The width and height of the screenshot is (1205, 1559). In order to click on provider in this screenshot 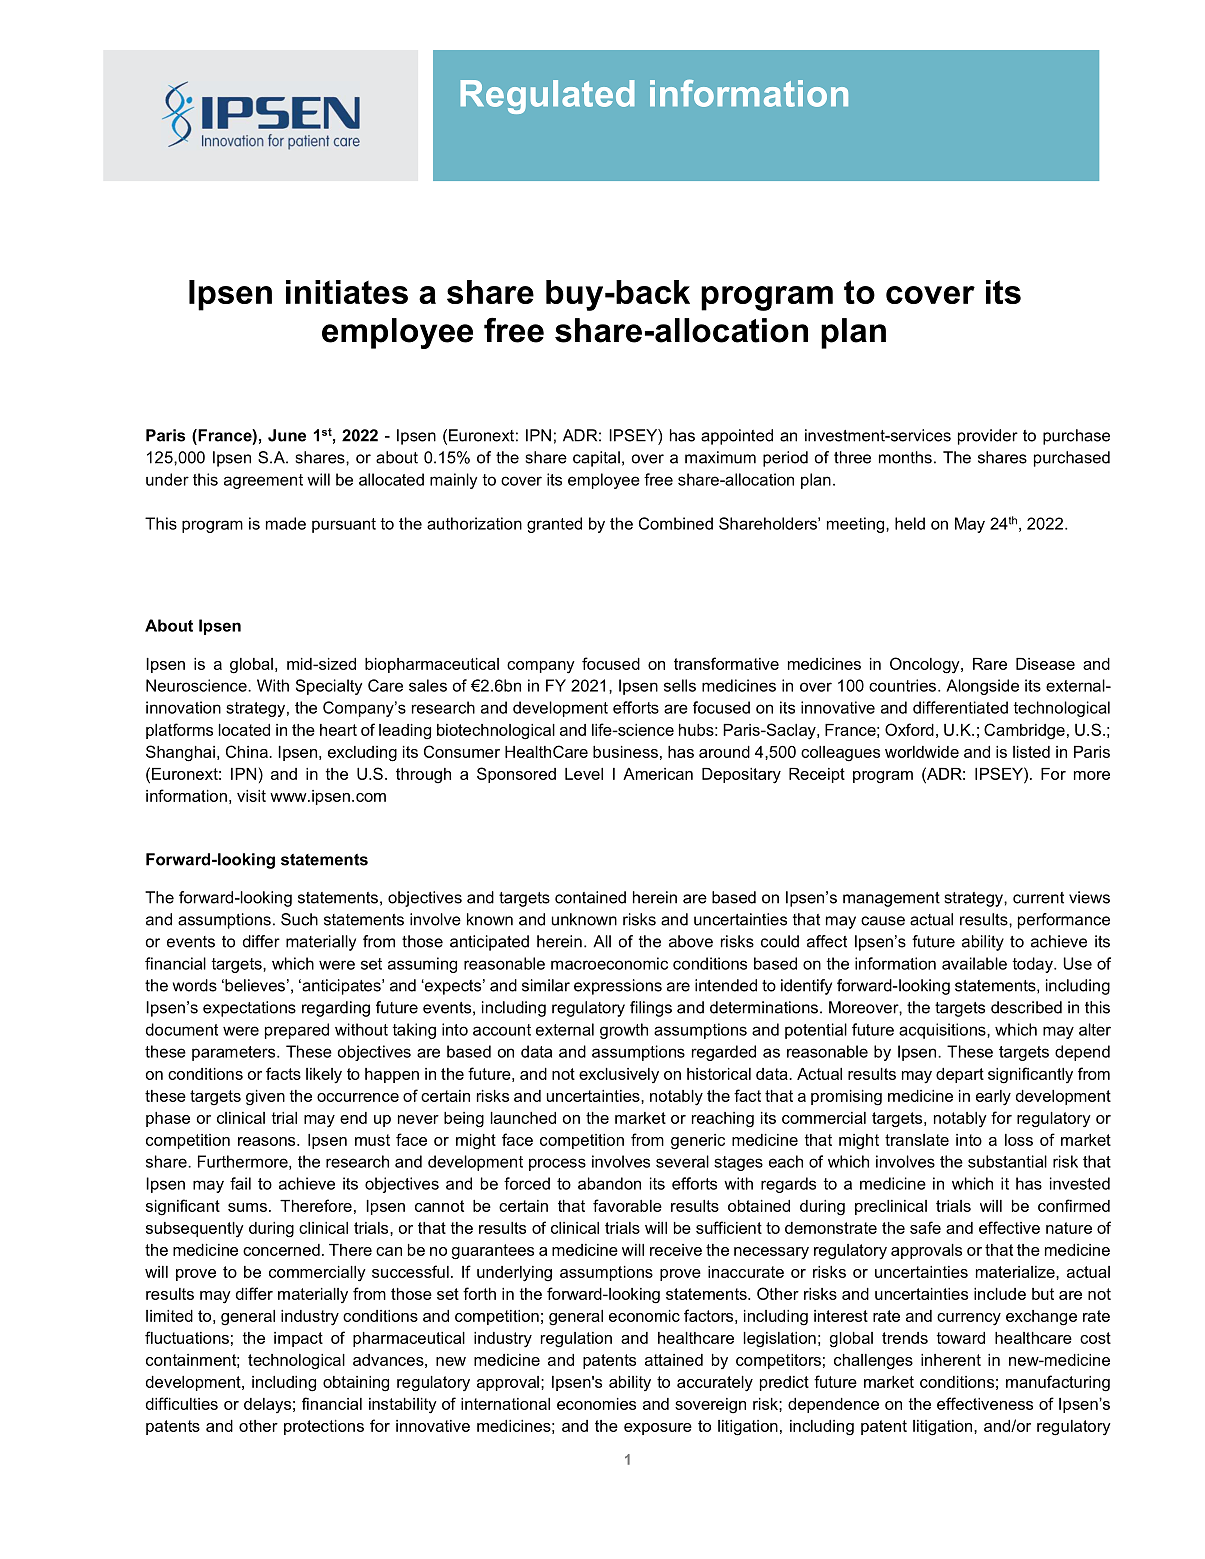, I will do `click(988, 437)`.
